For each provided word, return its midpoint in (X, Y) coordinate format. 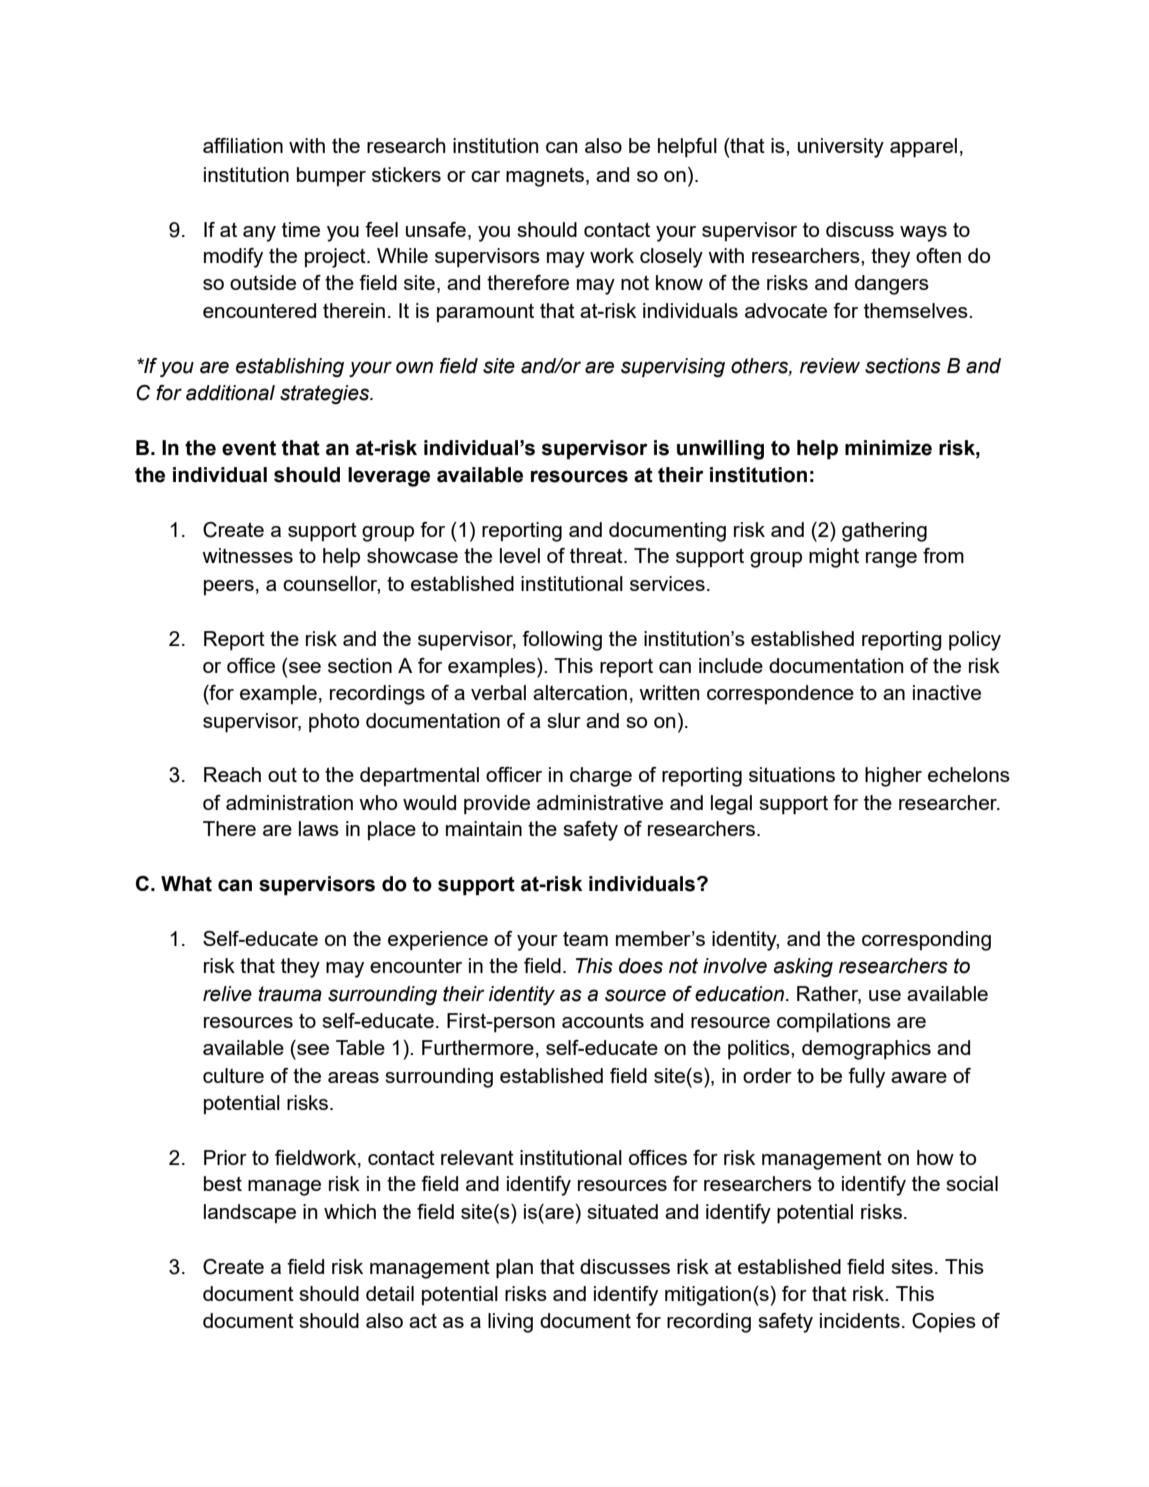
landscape (250, 1213)
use (885, 995)
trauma (290, 994)
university (841, 148)
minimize (888, 448)
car (485, 176)
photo (334, 723)
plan (514, 1269)
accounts (603, 1020)
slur (564, 720)
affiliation (243, 145)
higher (893, 777)
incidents (860, 1320)
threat (597, 555)
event (249, 448)
